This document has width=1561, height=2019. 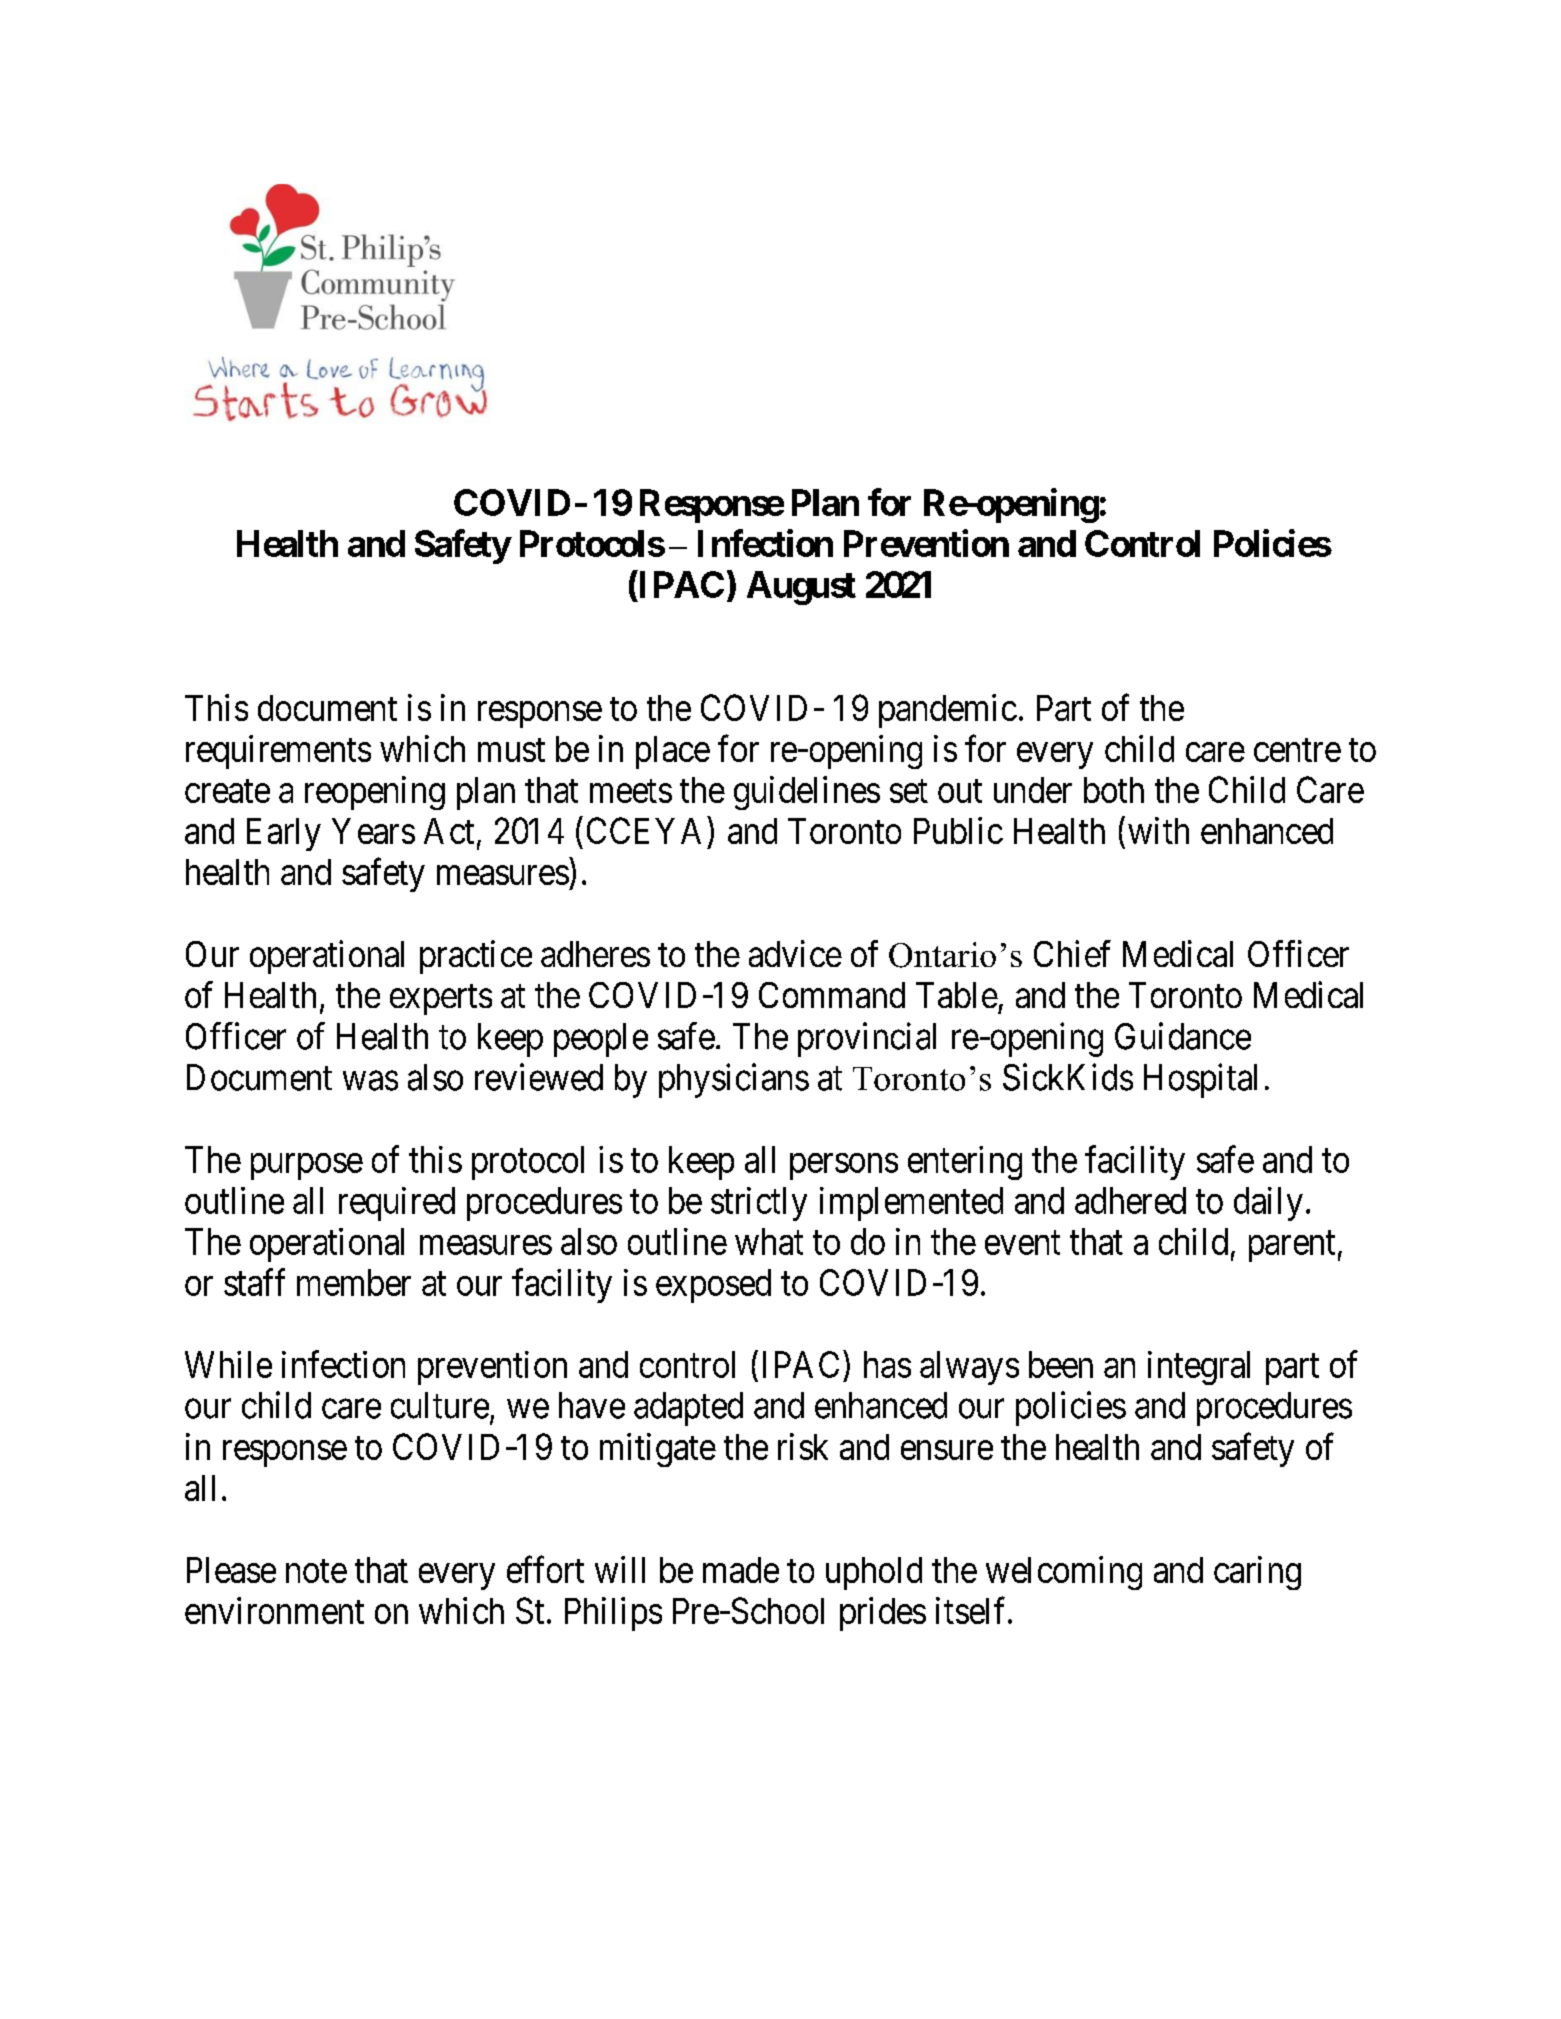 I want to click on environment, so click(x=274, y=1610).
